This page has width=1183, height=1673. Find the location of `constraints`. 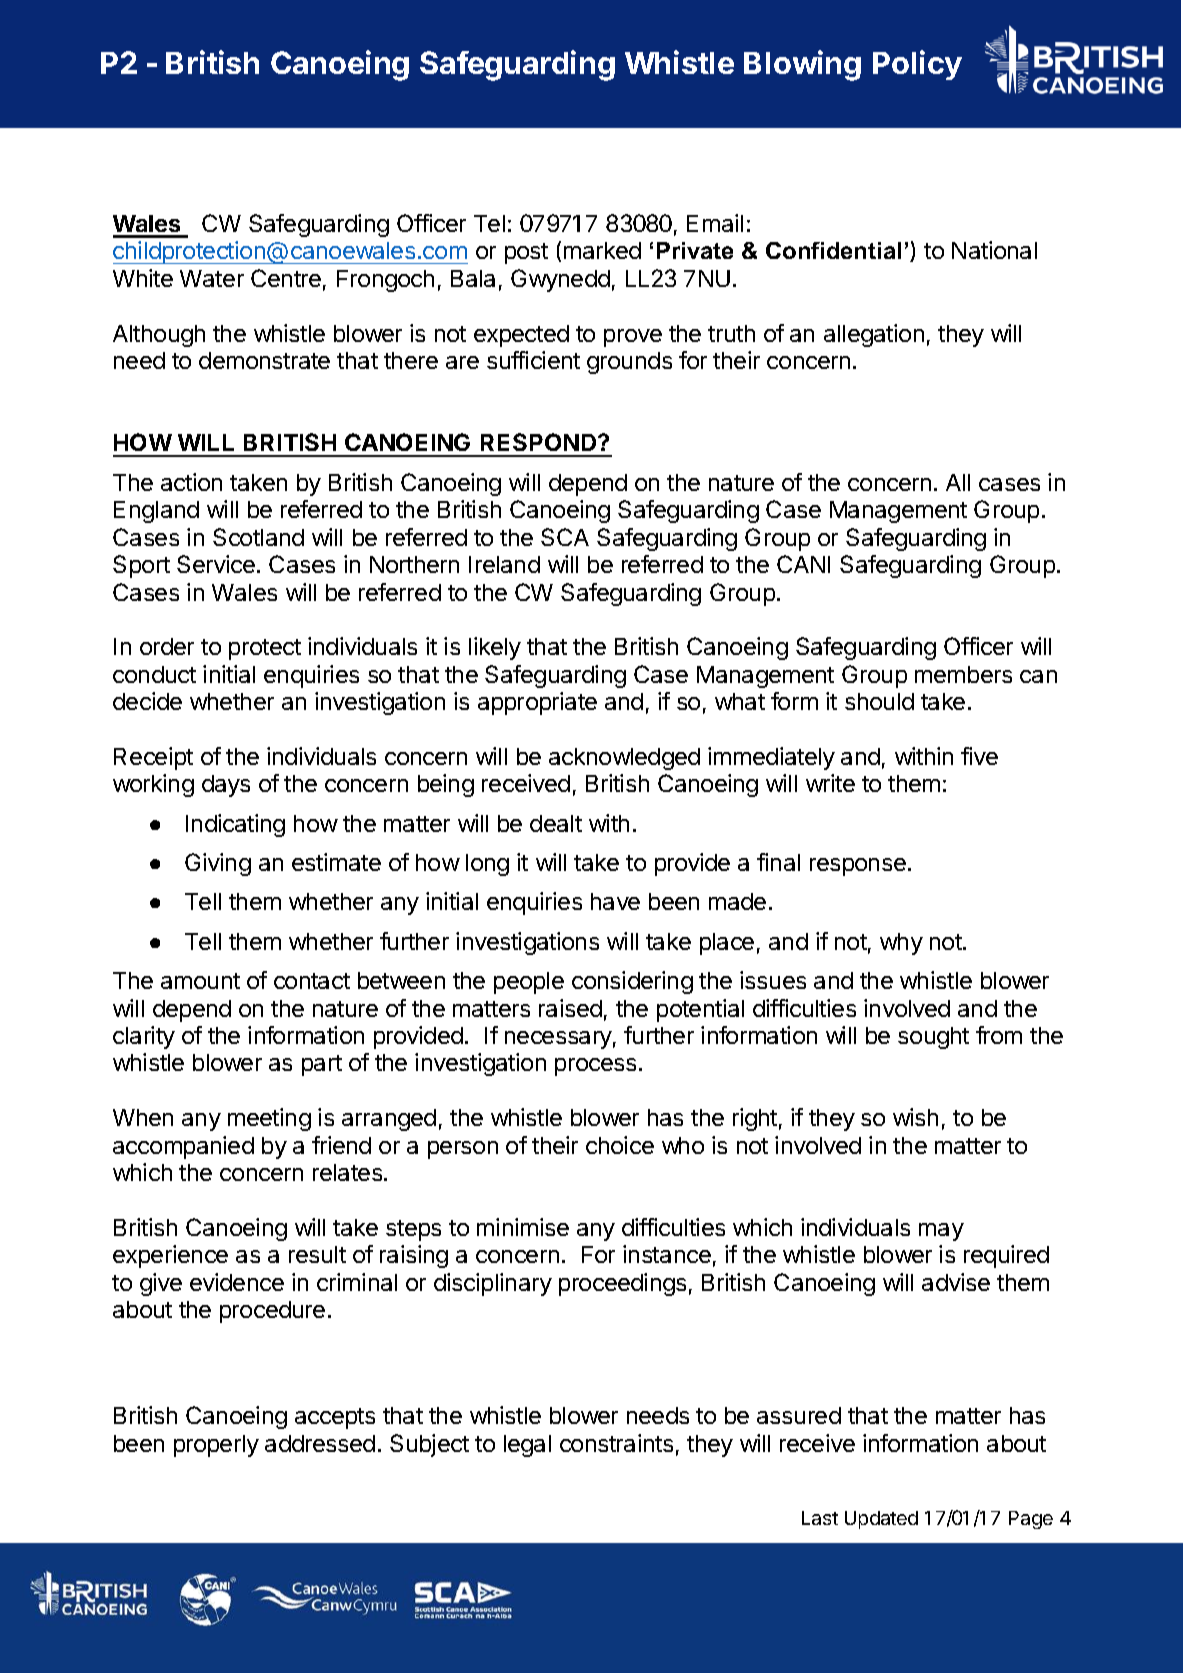

constraints is located at coordinates (616, 1443).
